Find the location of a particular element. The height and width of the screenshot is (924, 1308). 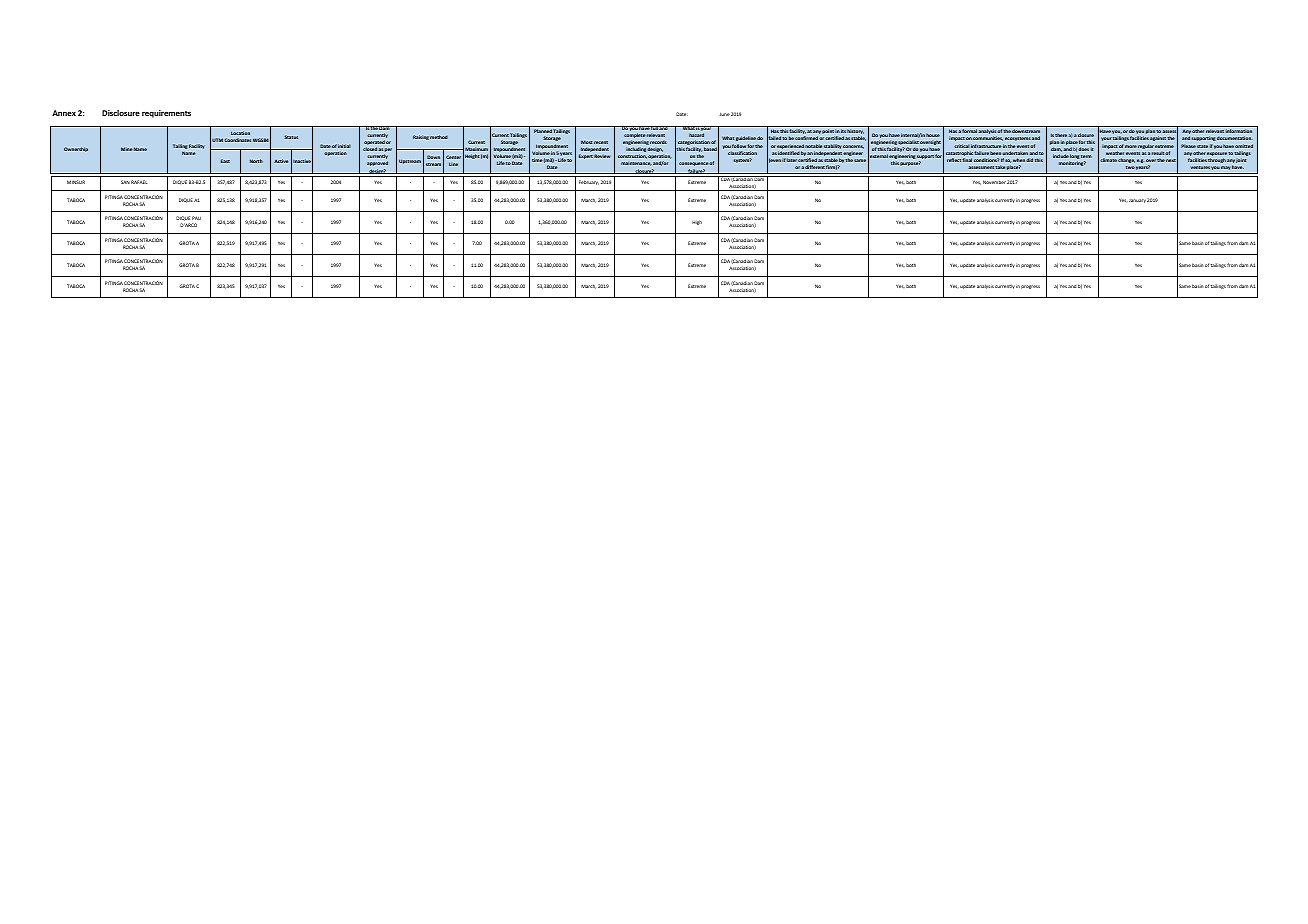

February is located at coordinates (589, 182).
